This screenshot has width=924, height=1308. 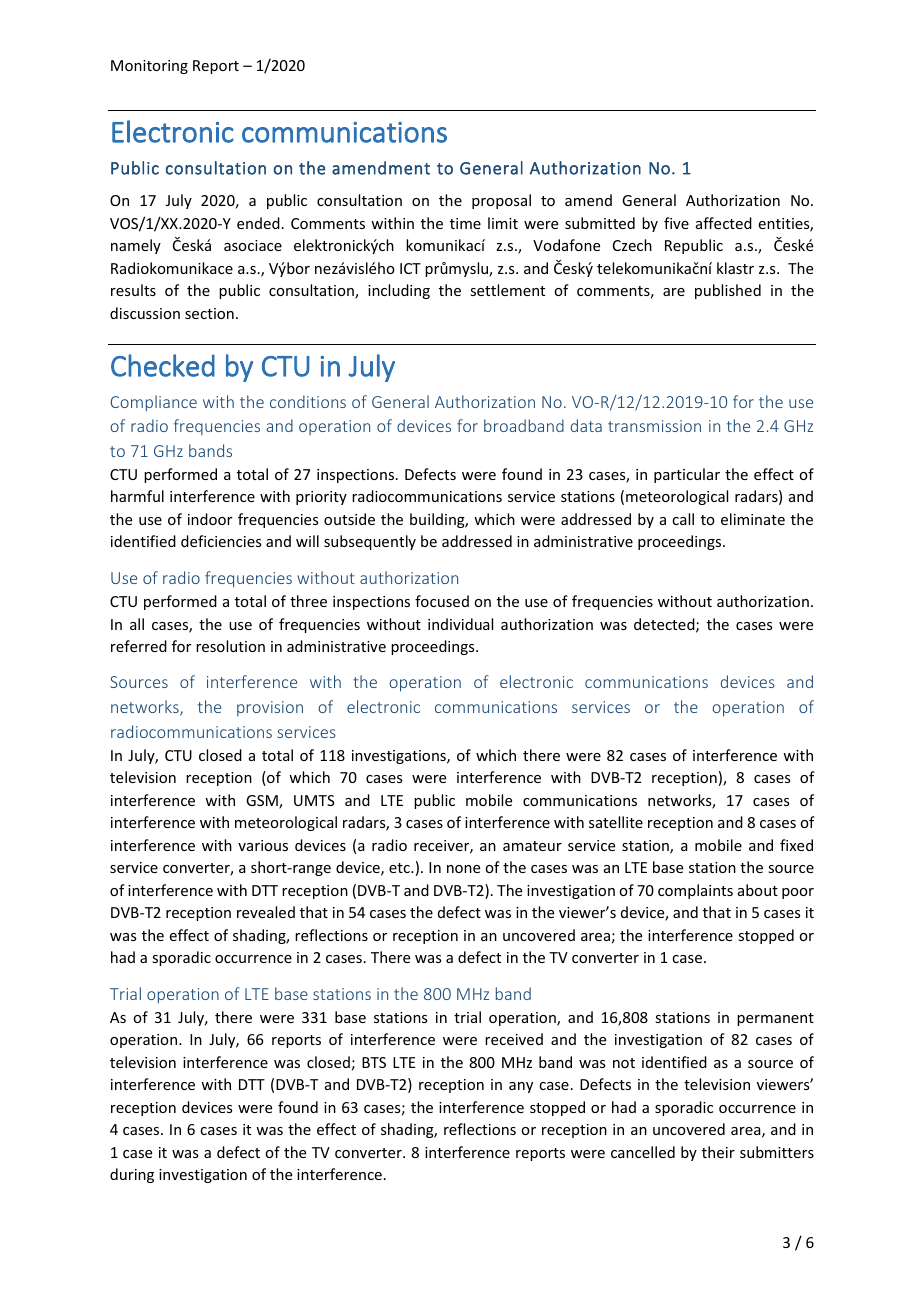 I want to click on during, so click(x=132, y=1175).
